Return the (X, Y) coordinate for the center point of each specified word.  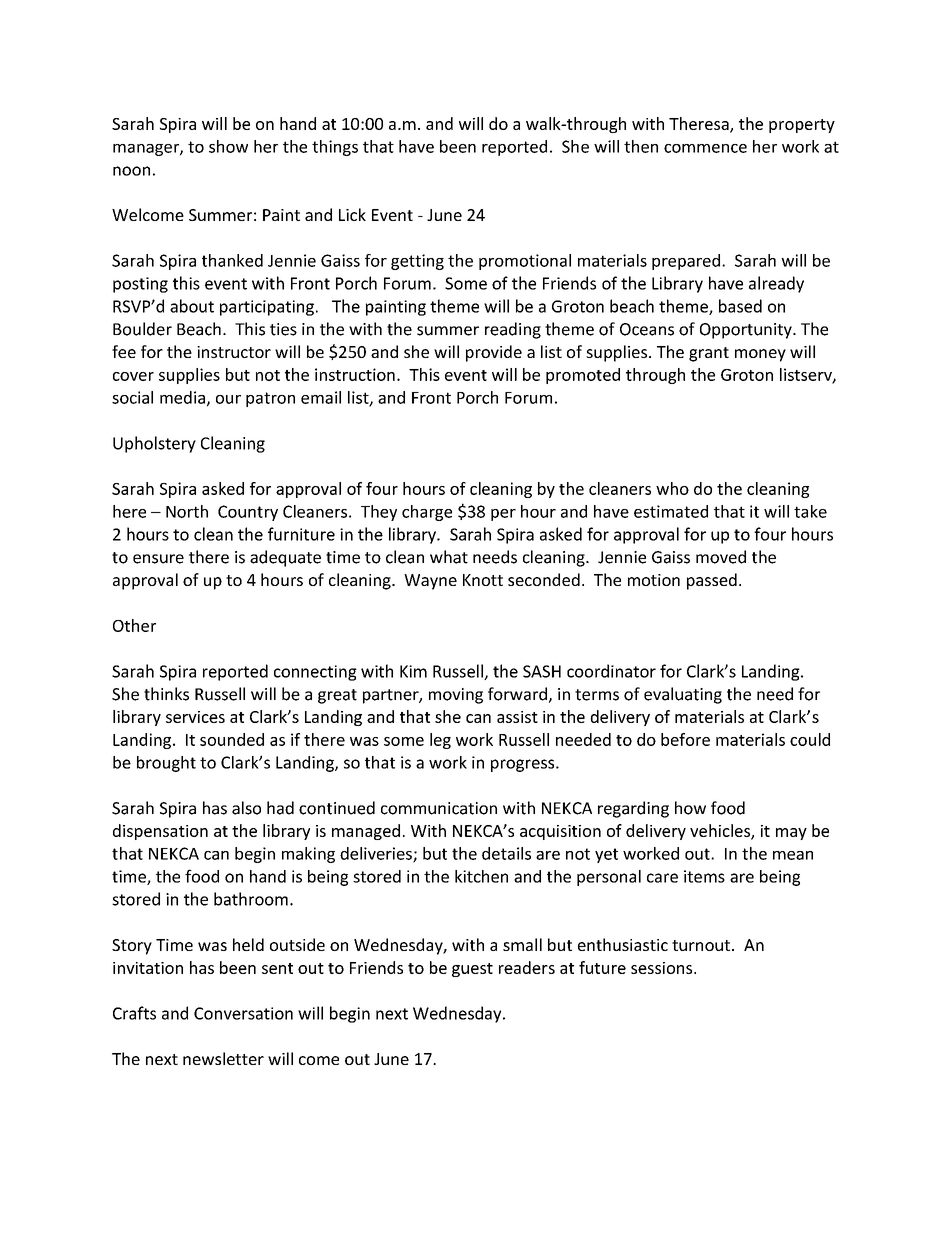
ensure (158, 559)
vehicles (721, 831)
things (335, 148)
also (246, 808)
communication (439, 808)
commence (705, 148)
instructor (234, 352)
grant (709, 354)
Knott (483, 580)
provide (494, 353)
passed (712, 581)
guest (472, 970)
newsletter (223, 1058)
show (228, 146)
